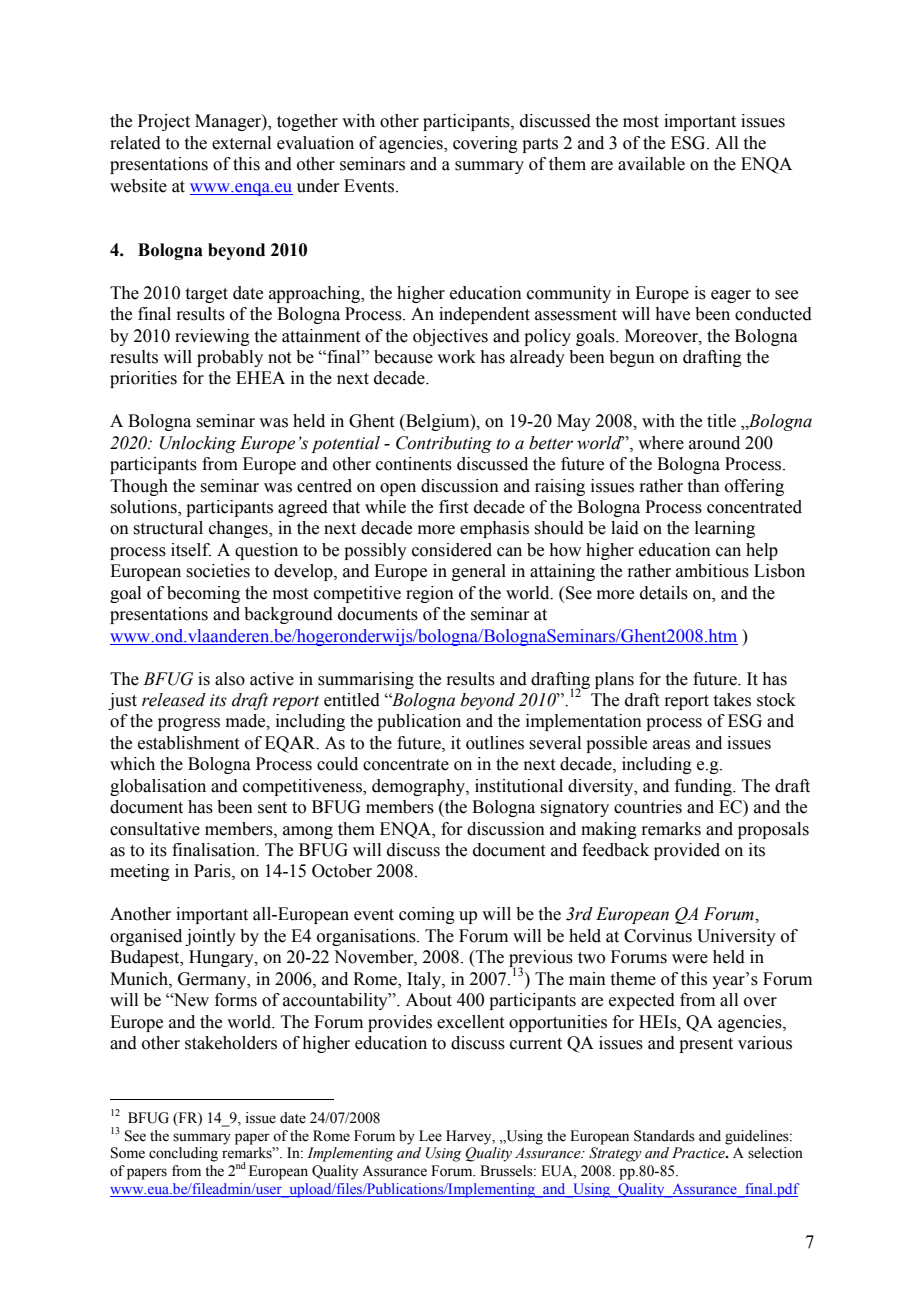  What do you see at coordinates (651, 164) in the document?
I see `available` at bounding box center [651, 164].
